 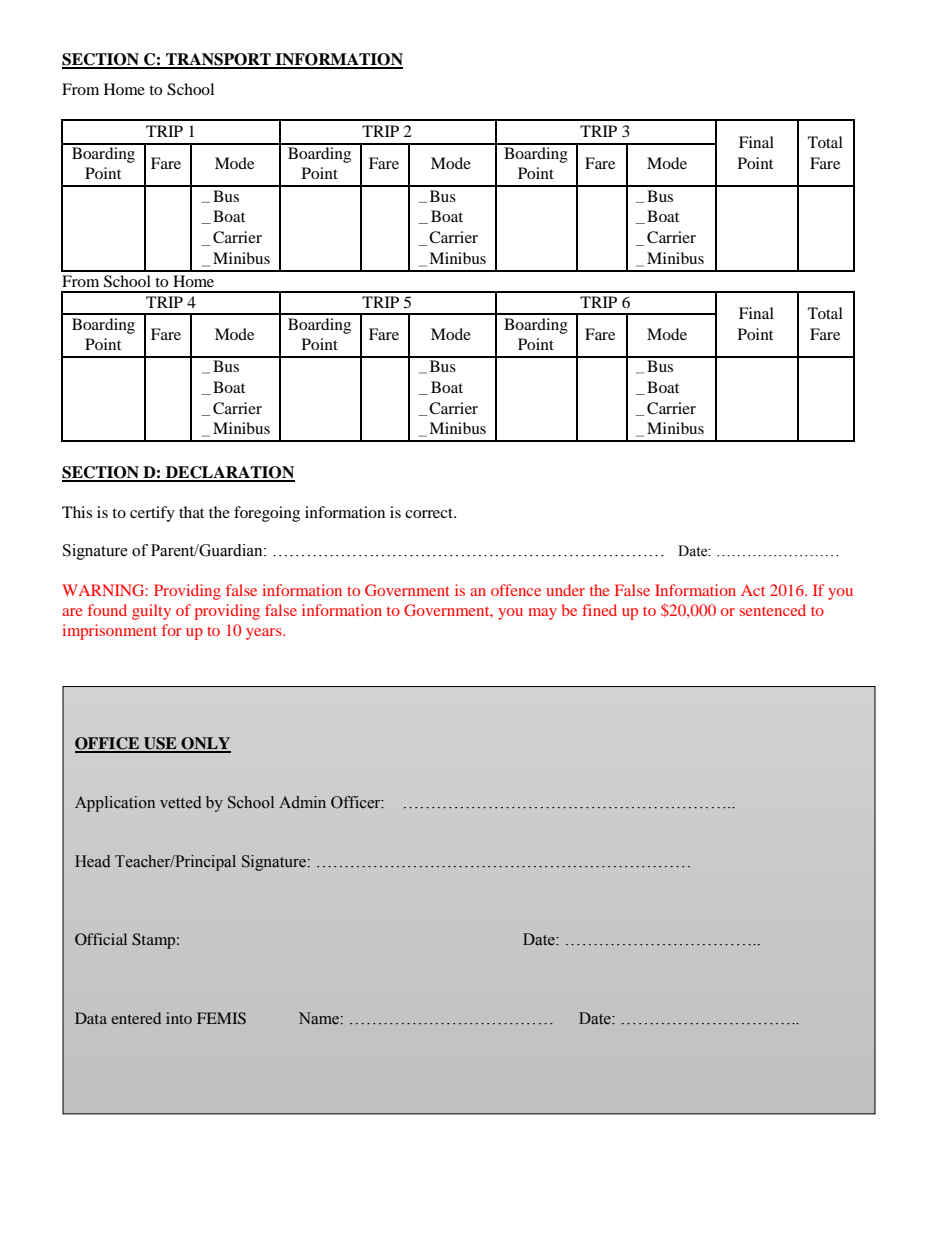 What do you see at coordinates (753, 590) in the page?
I see `Act` at bounding box center [753, 590].
